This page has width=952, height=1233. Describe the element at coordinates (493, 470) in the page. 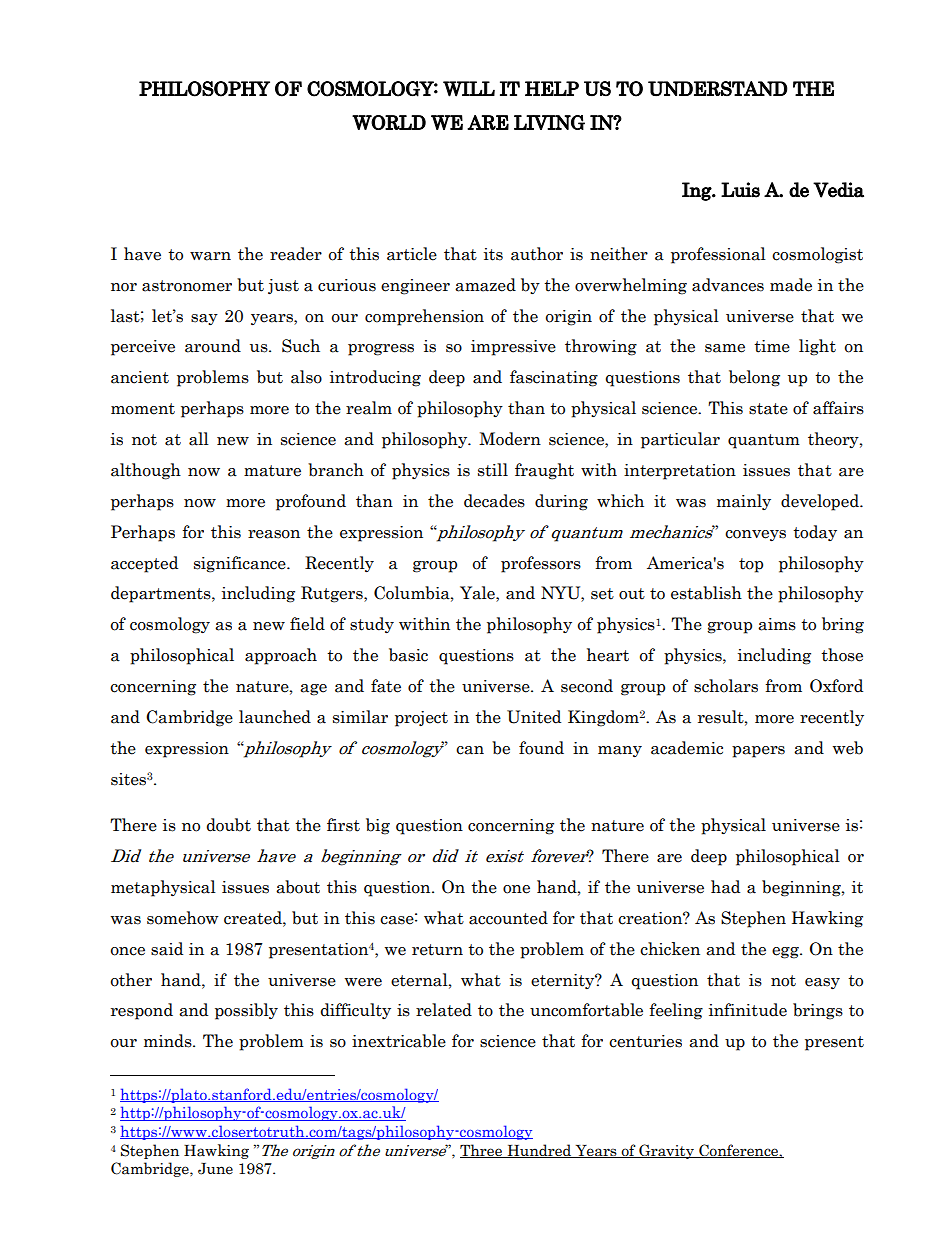

I see `still` at that location.
